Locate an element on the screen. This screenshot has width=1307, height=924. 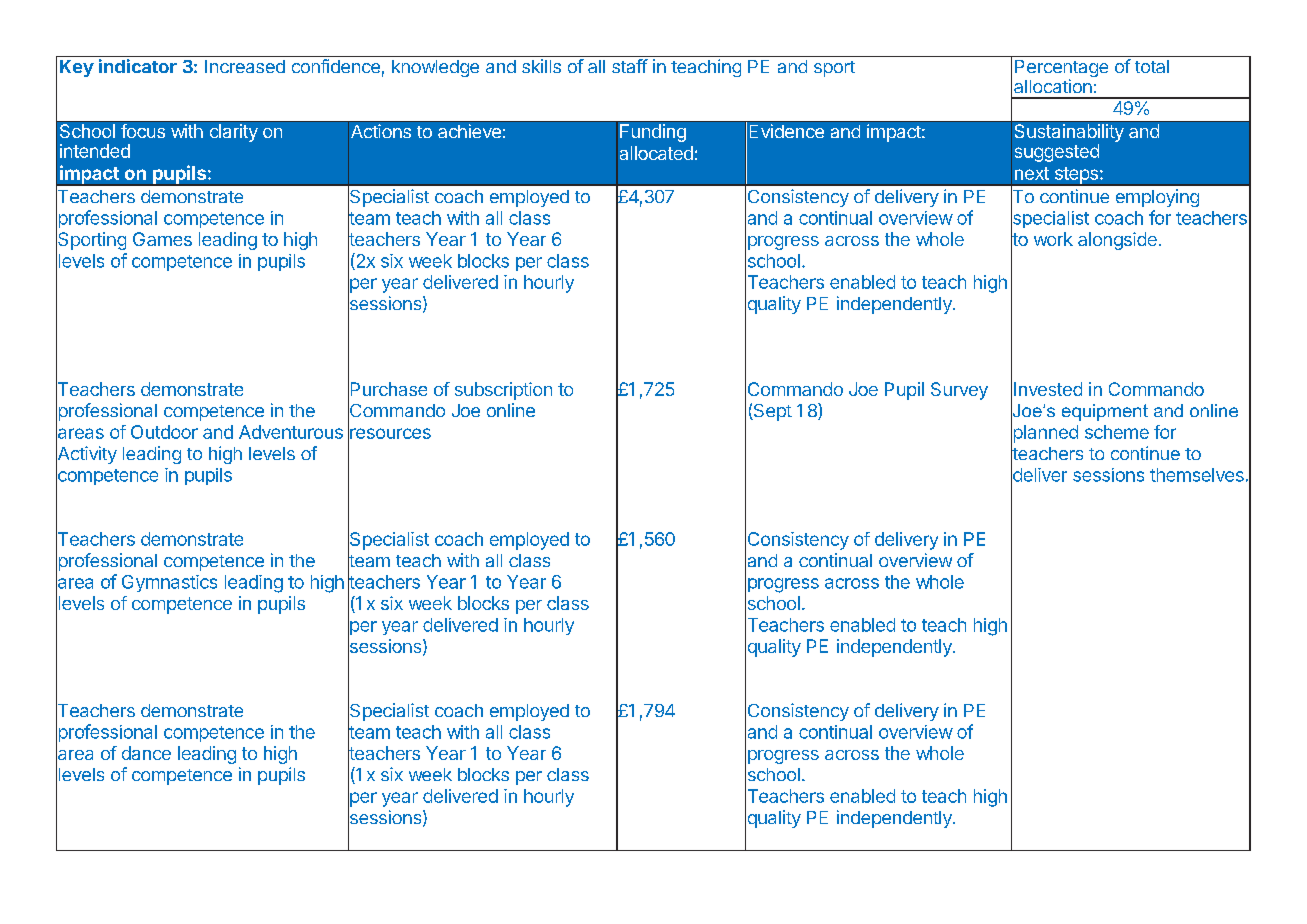
staff is located at coordinates (630, 66).
